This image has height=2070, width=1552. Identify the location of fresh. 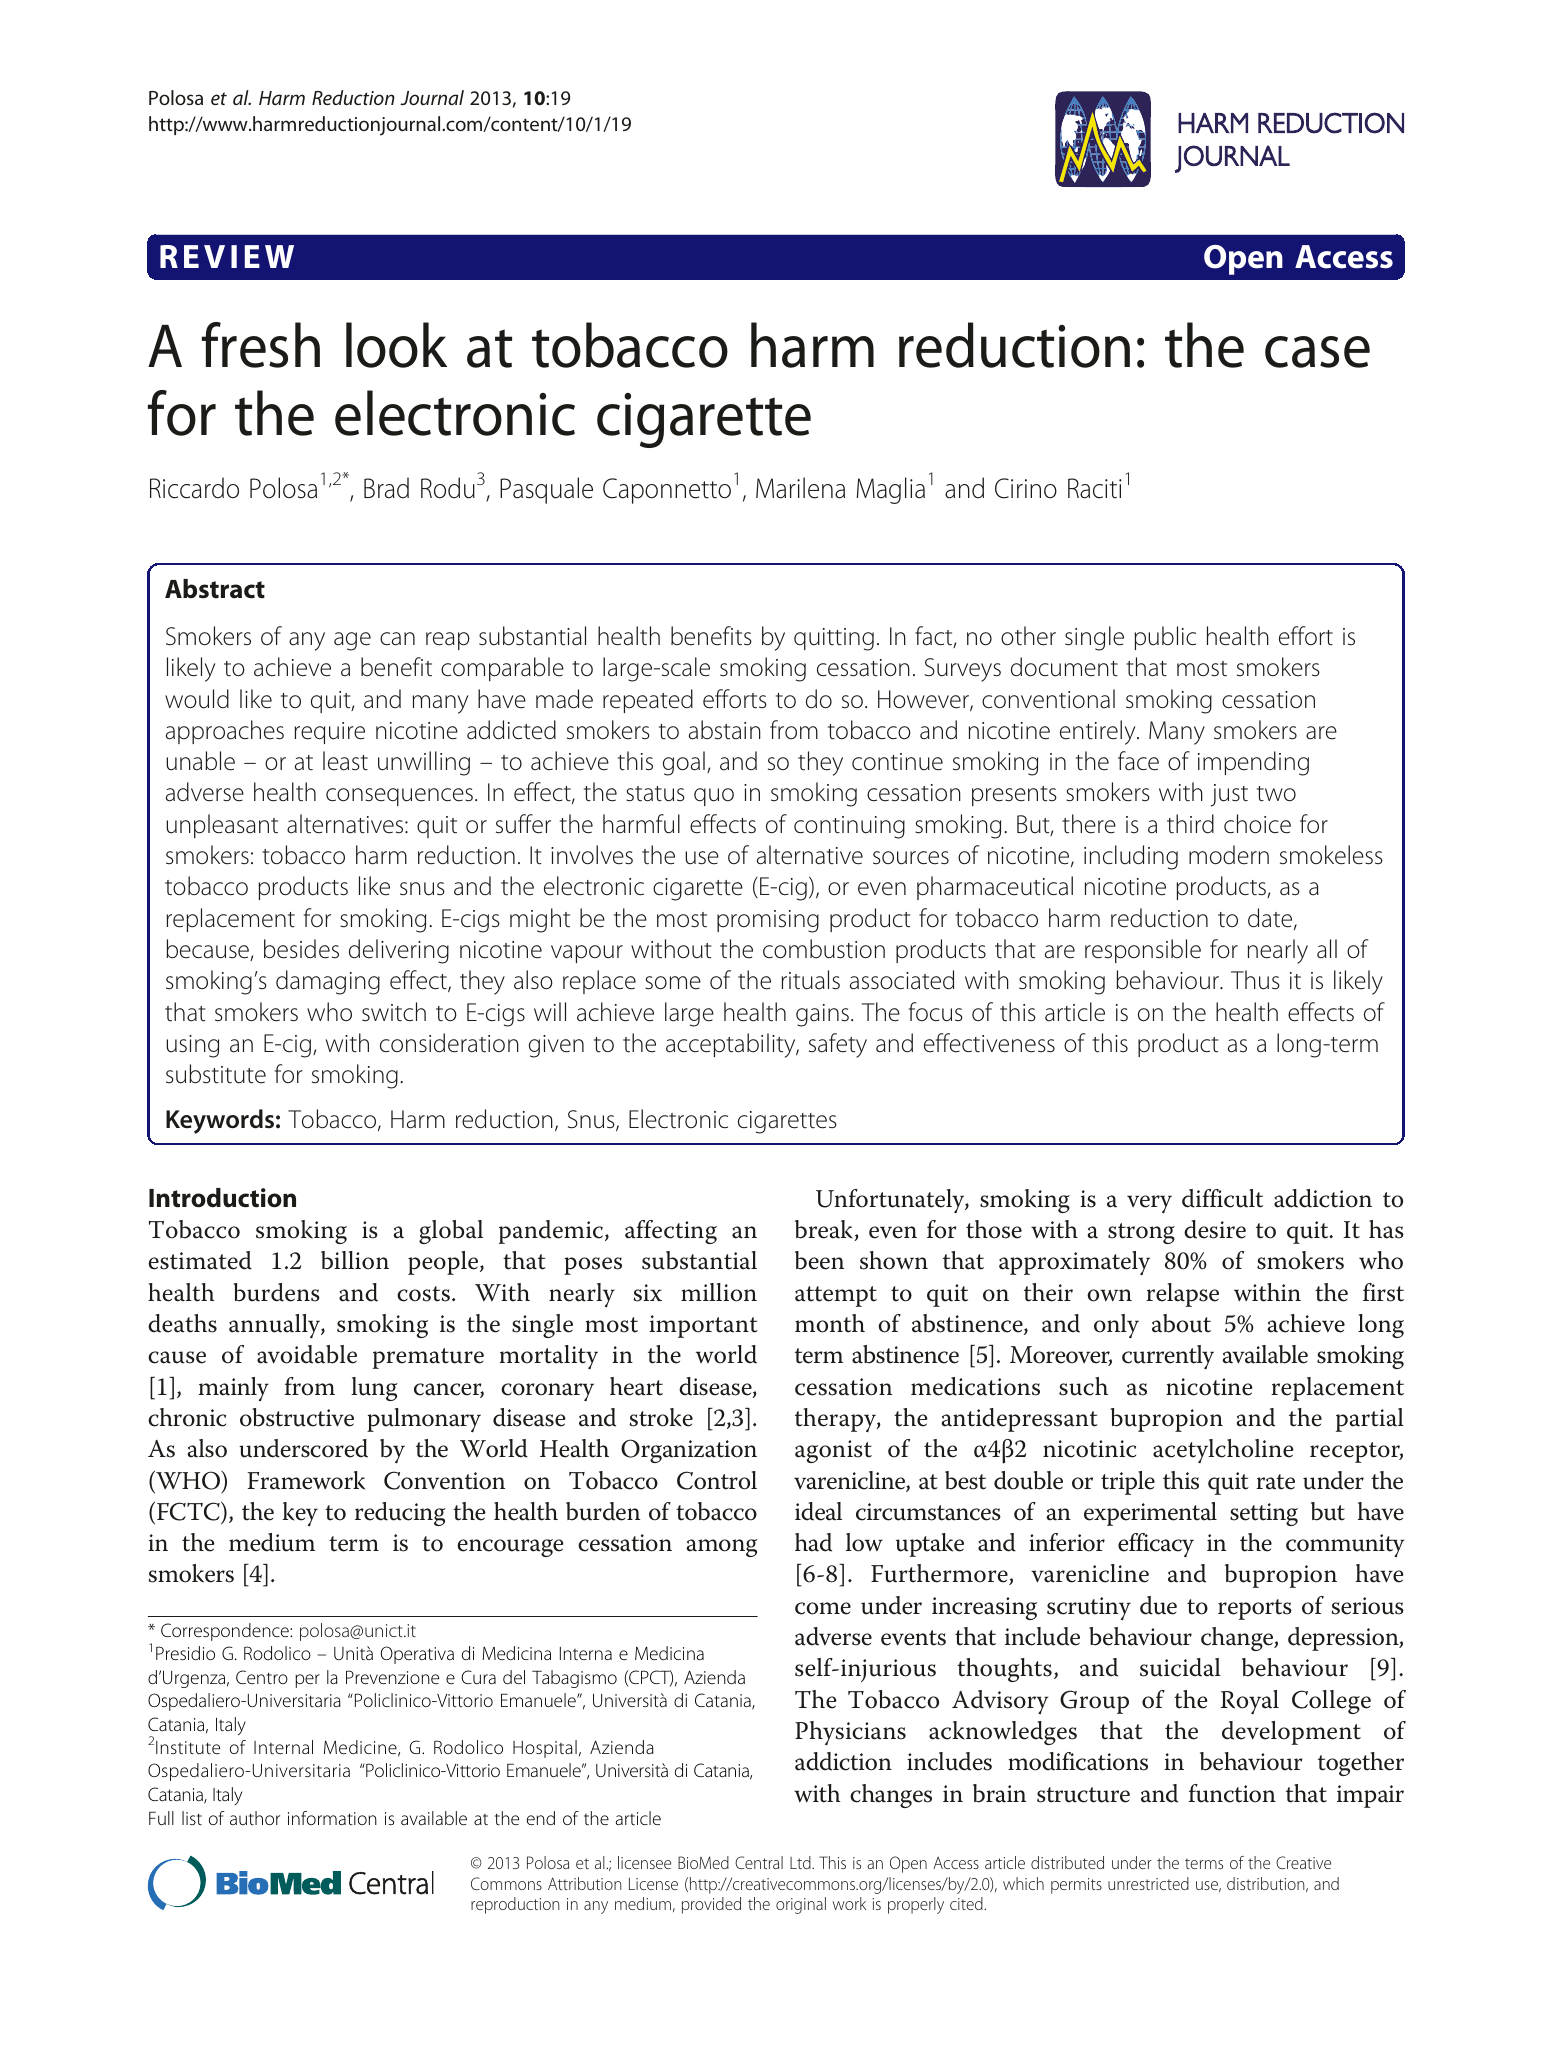
(261, 345).
